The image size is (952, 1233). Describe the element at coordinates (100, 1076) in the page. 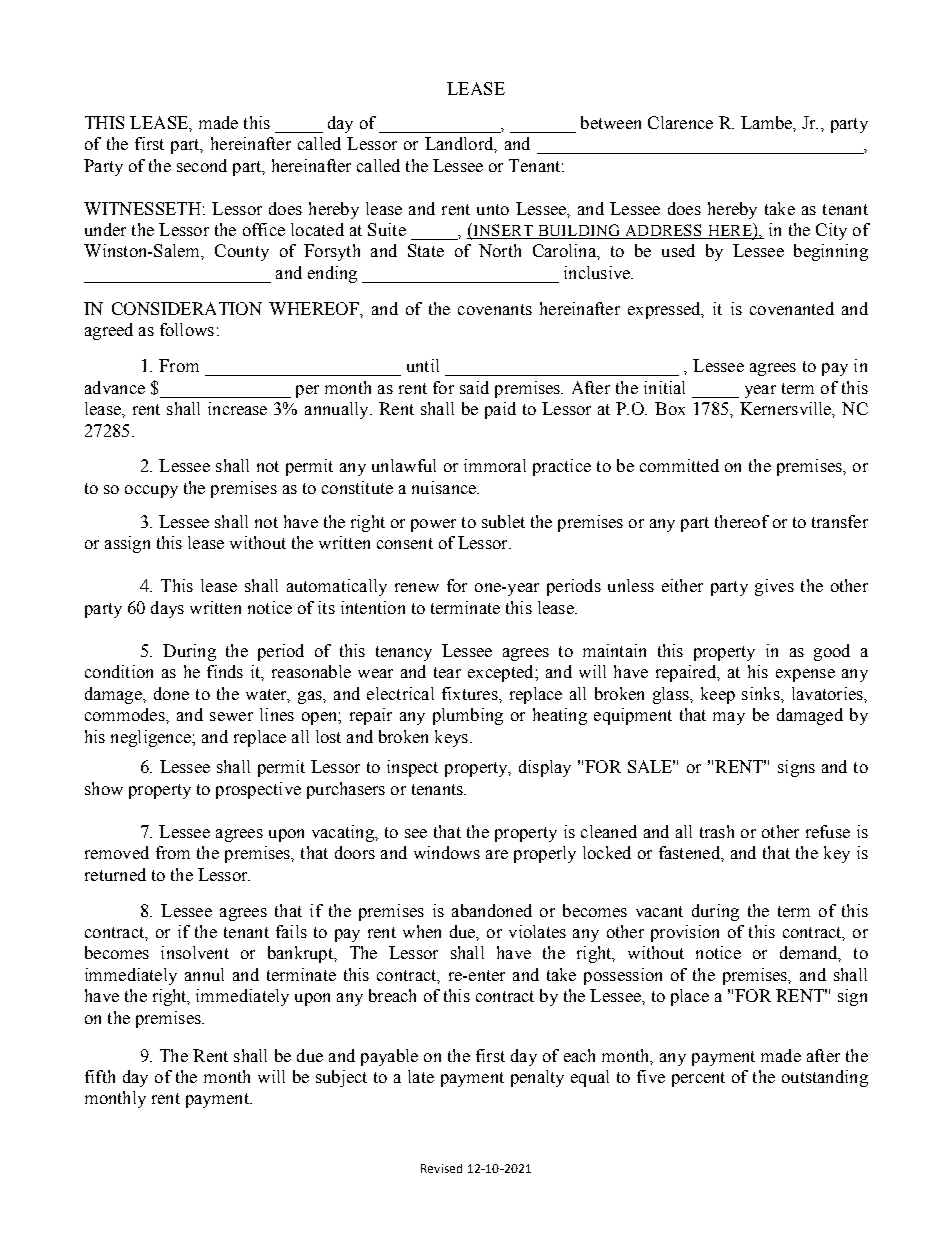

I see `fifth` at that location.
